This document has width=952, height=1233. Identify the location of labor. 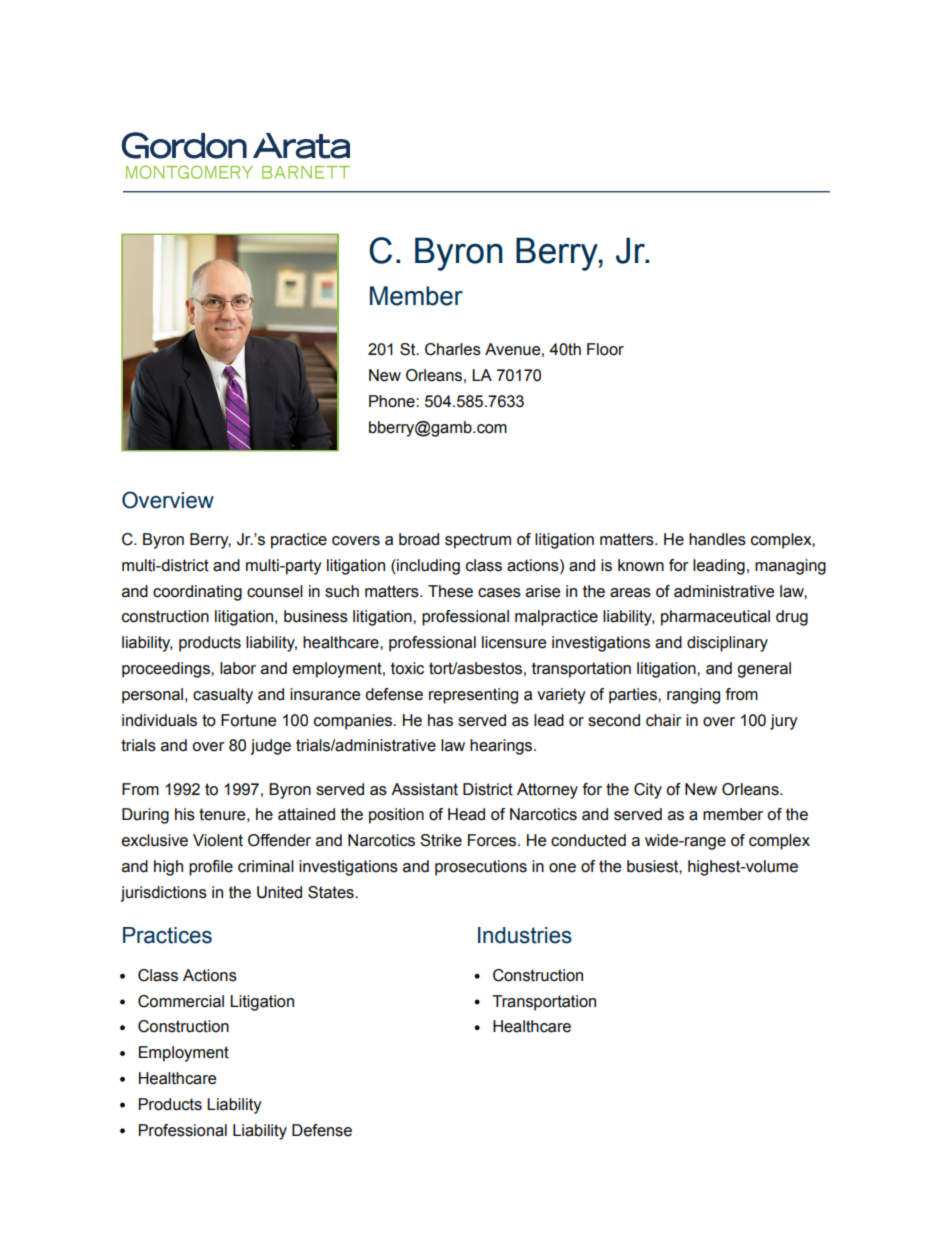
(238, 668).
